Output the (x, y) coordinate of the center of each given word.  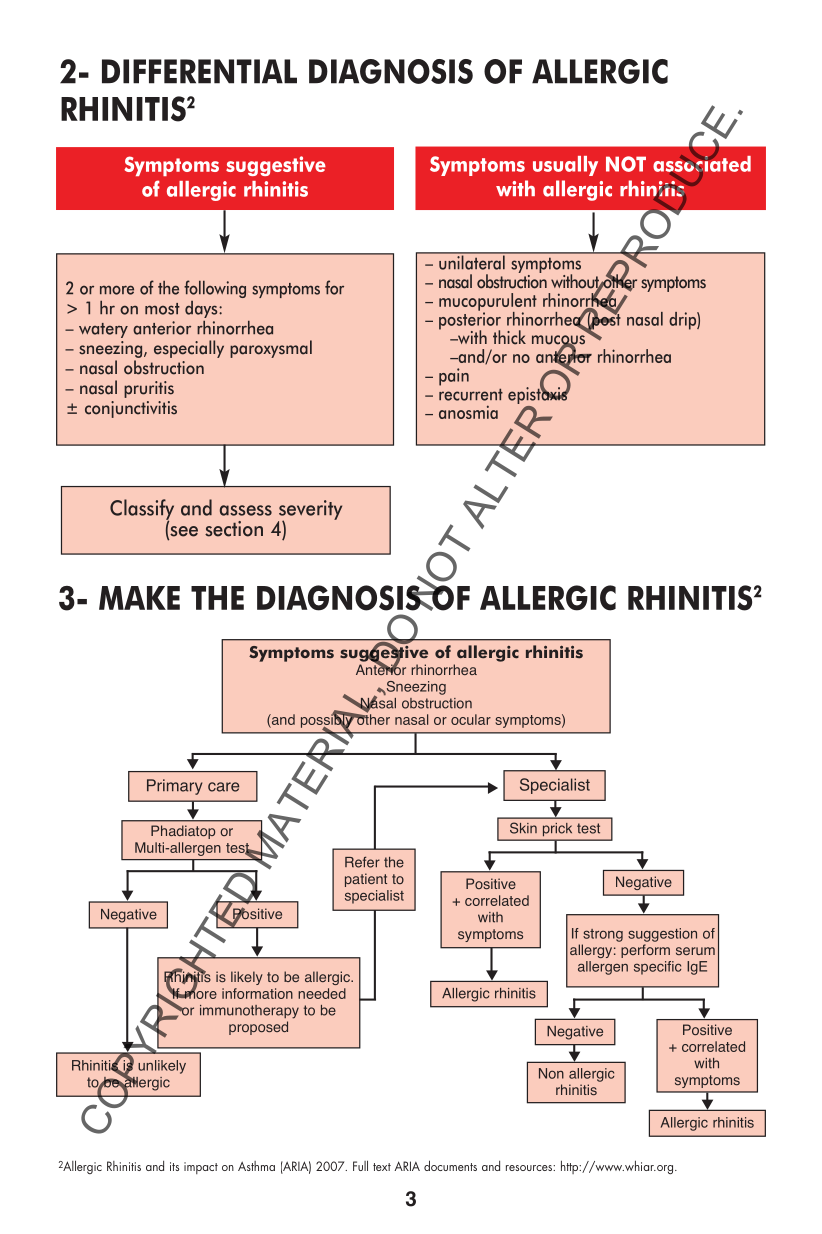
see (183, 532)
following (215, 289)
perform (645, 951)
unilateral (472, 261)
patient (366, 880)
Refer (362, 862)
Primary (174, 787)
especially (189, 349)
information (257, 993)
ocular (471, 719)
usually (565, 166)
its (174, 1166)
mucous (558, 341)
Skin (523, 828)
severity (310, 511)
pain (454, 377)
